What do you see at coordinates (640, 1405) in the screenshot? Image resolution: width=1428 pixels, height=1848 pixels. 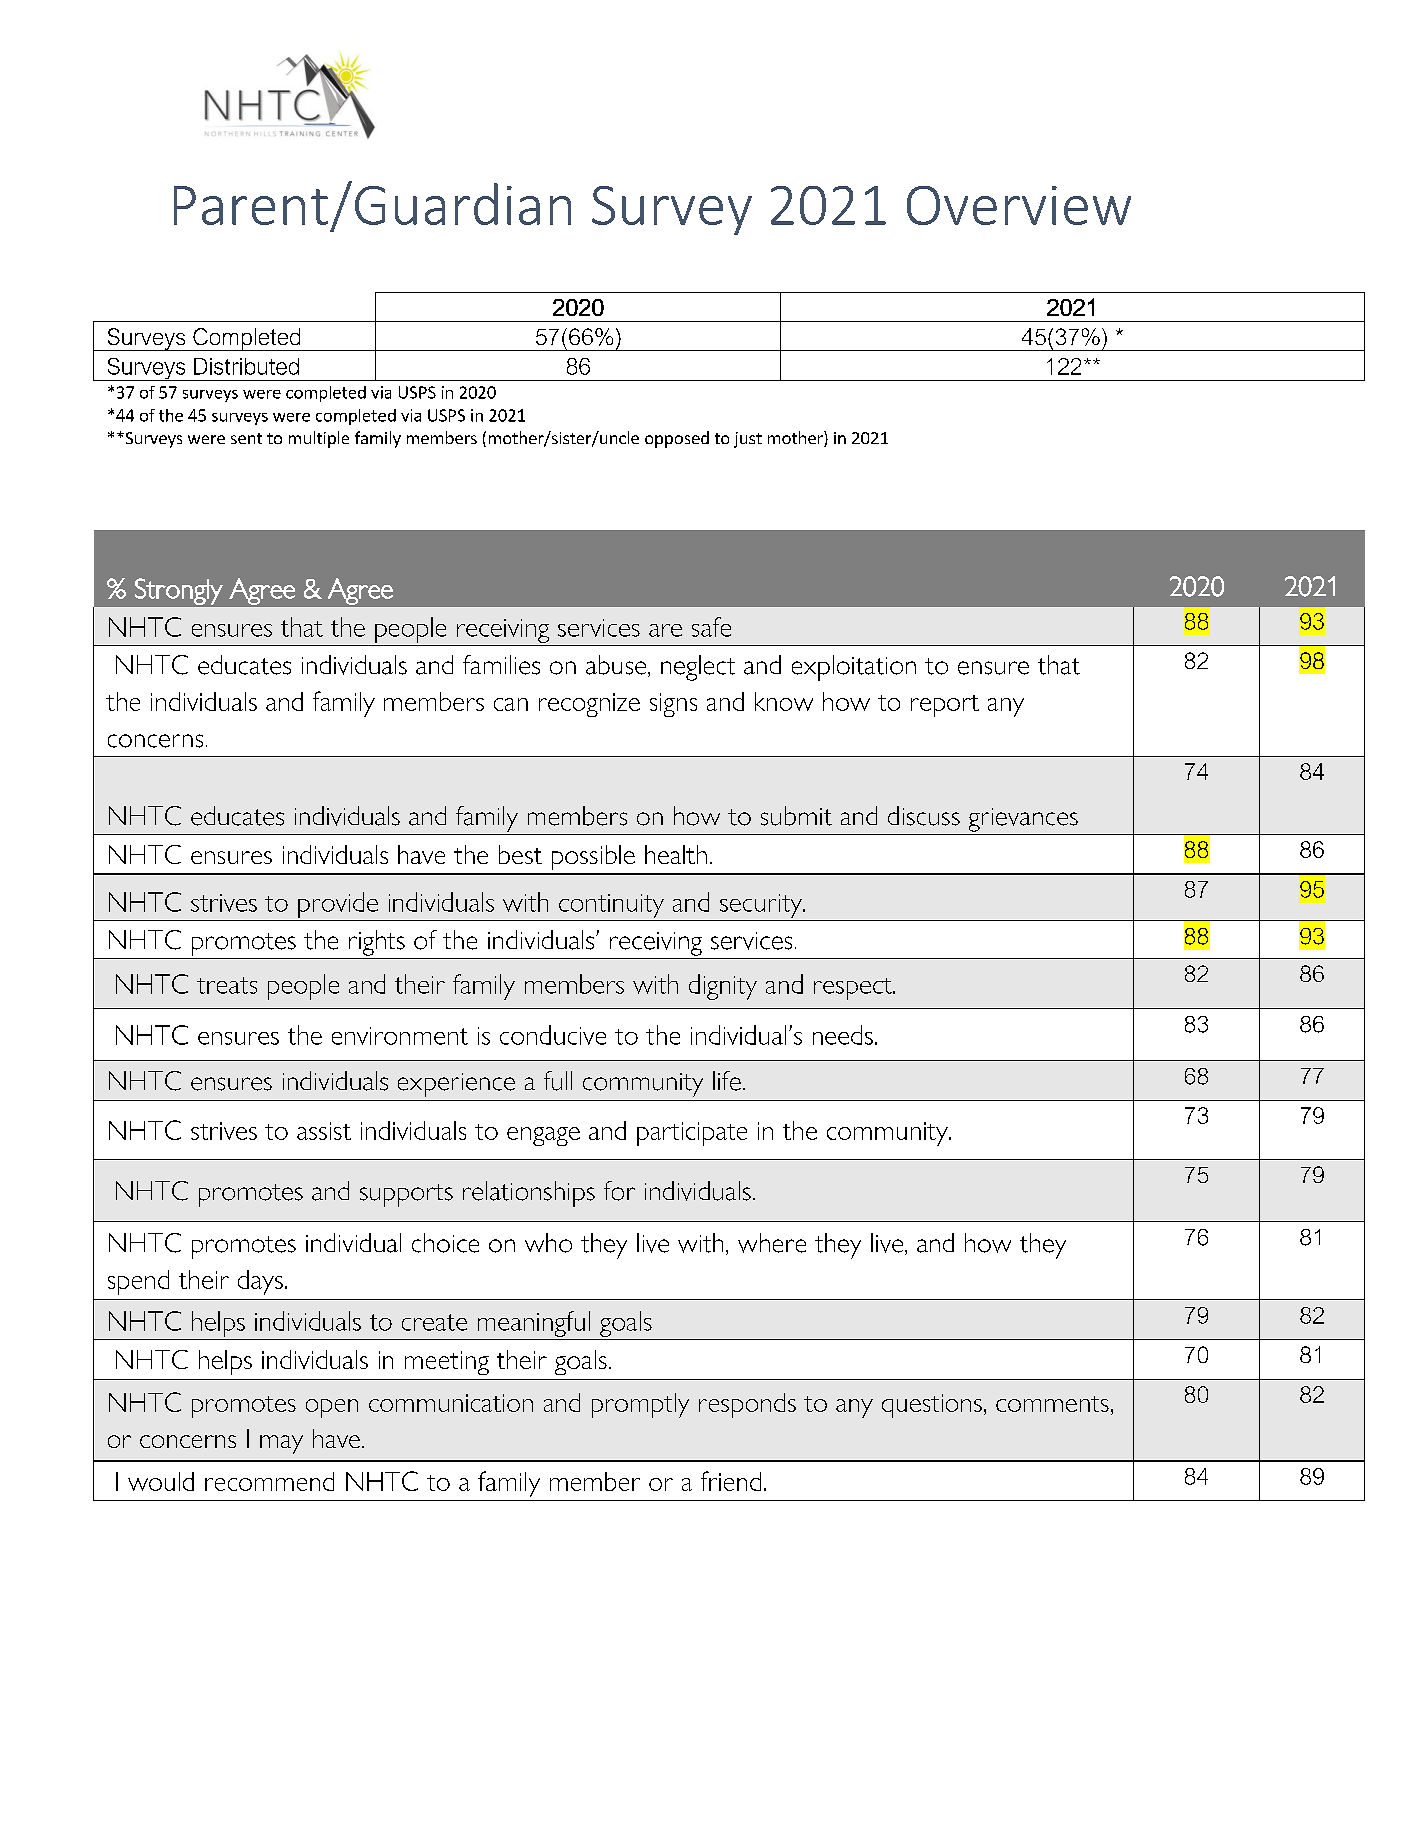 I see `promptly` at bounding box center [640, 1405].
